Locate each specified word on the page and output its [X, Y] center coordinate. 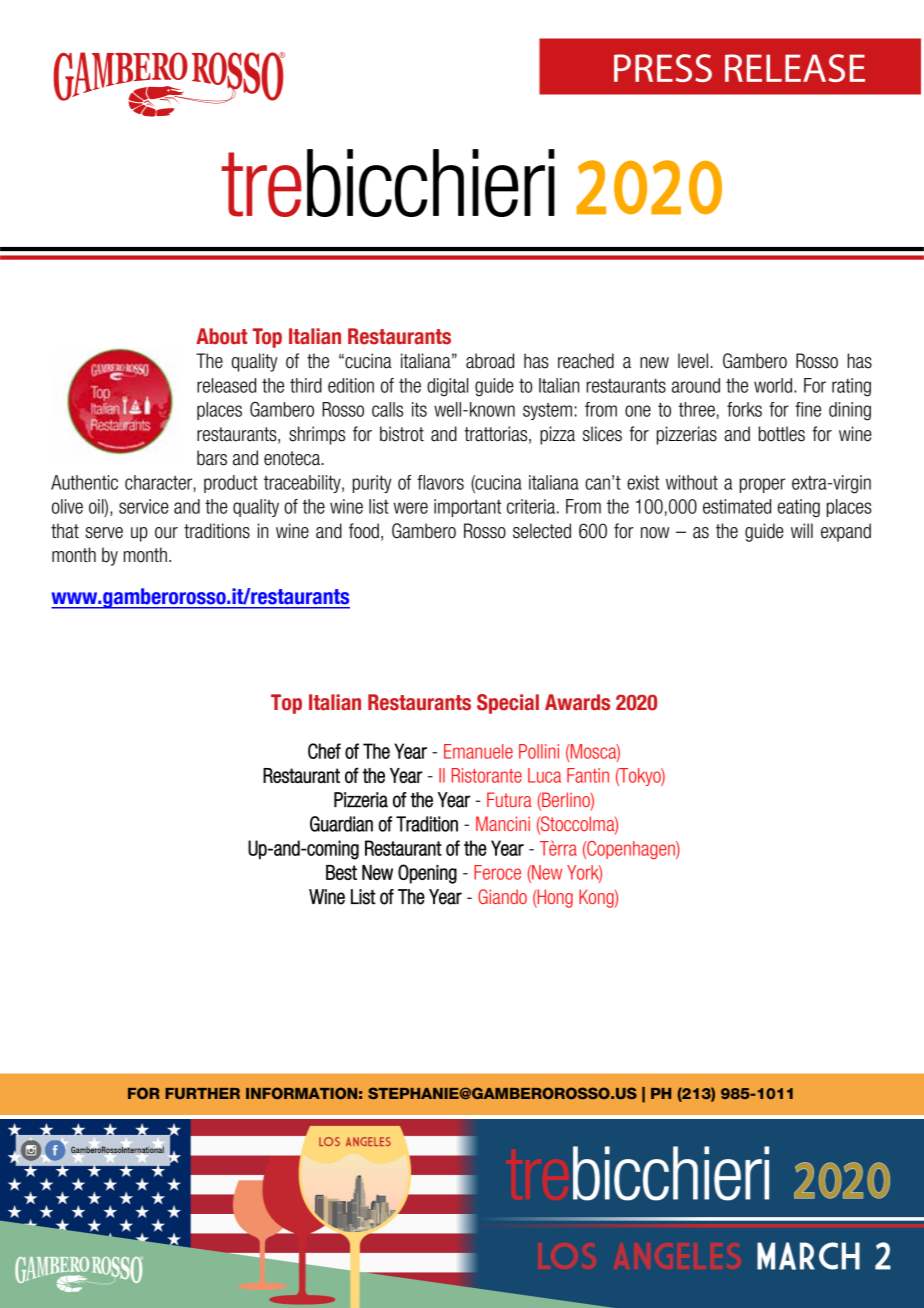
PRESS [663, 68]
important [467, 508]
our [166, 533]
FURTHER [202, 1093]
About [221, 336]
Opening [427, 874]
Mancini [503, 823]
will [802, 530]
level [693, 361]
